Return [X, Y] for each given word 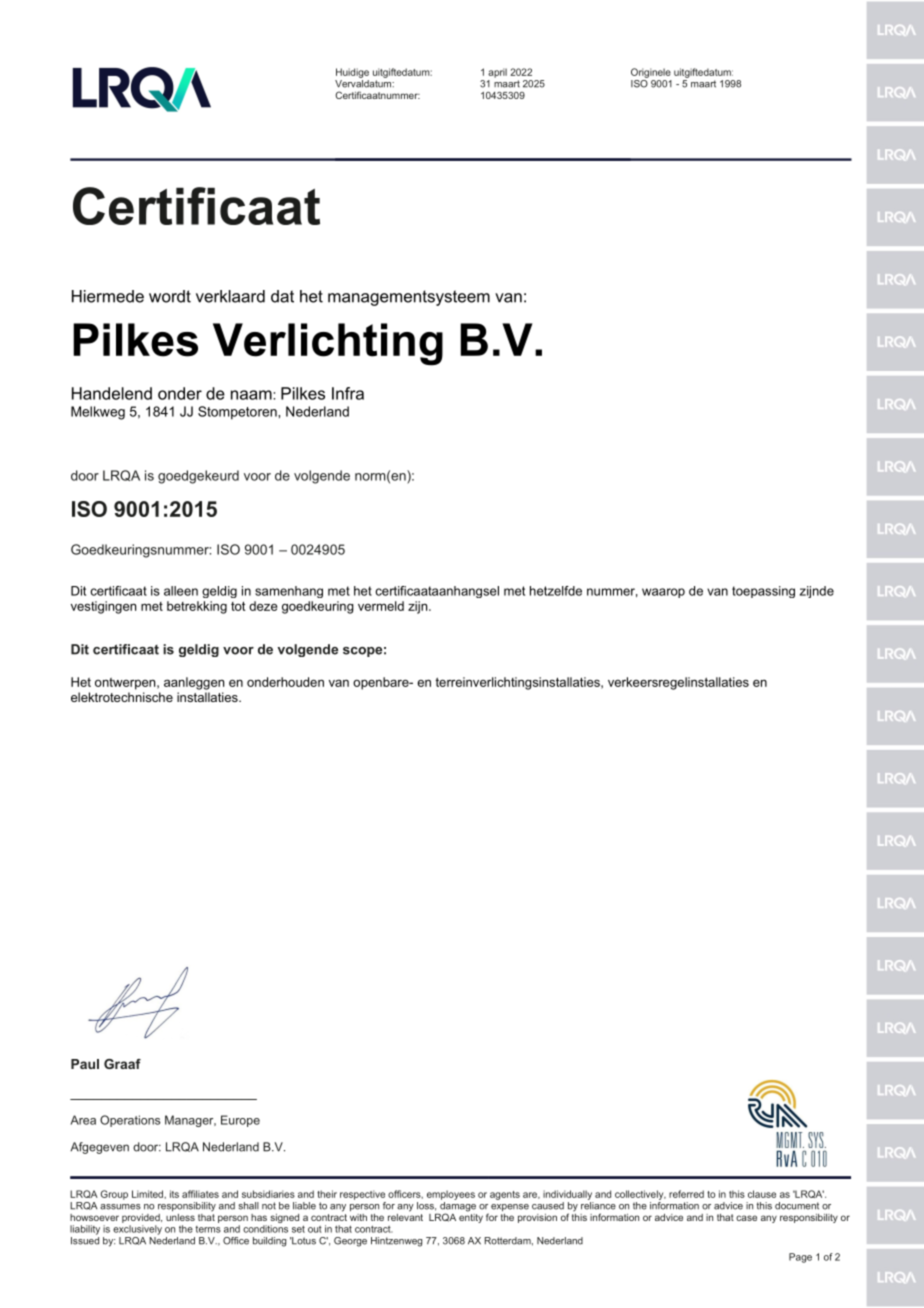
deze [263, 606]
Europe [240, 1121]
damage [458, 1208]
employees [451, 1195]
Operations [130, 1121]
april [497, 73]
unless [180, 1217]
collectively [640, 1195]
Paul [85, 1064]
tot [238, 606]
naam [252, 395]
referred [686, 1194]
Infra [348, 393]
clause [762, 1194]
